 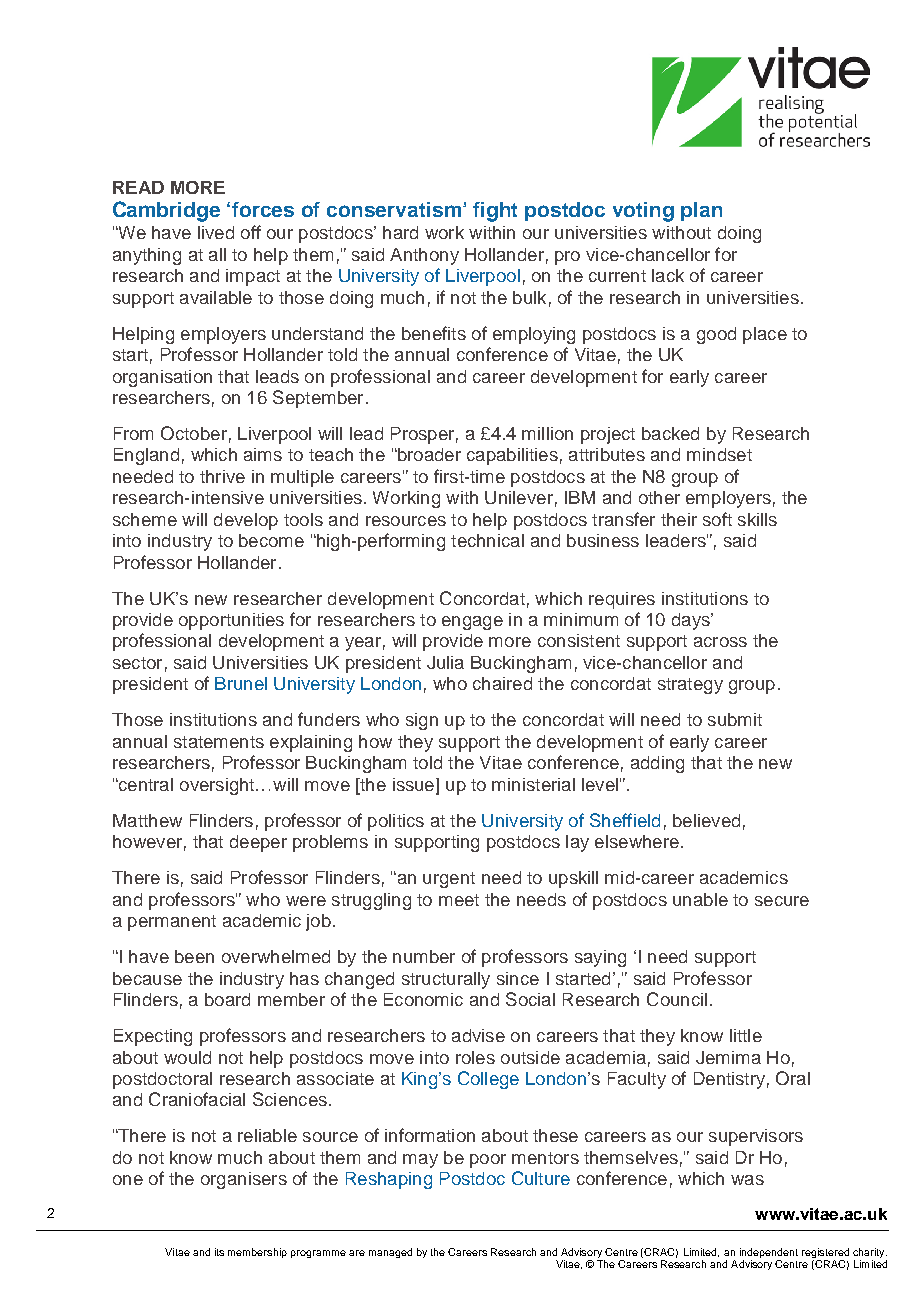 What do you see at coordinates (541, 1178) in the screenshot?
I see `Culture` at bounding box center [541, 1178].
